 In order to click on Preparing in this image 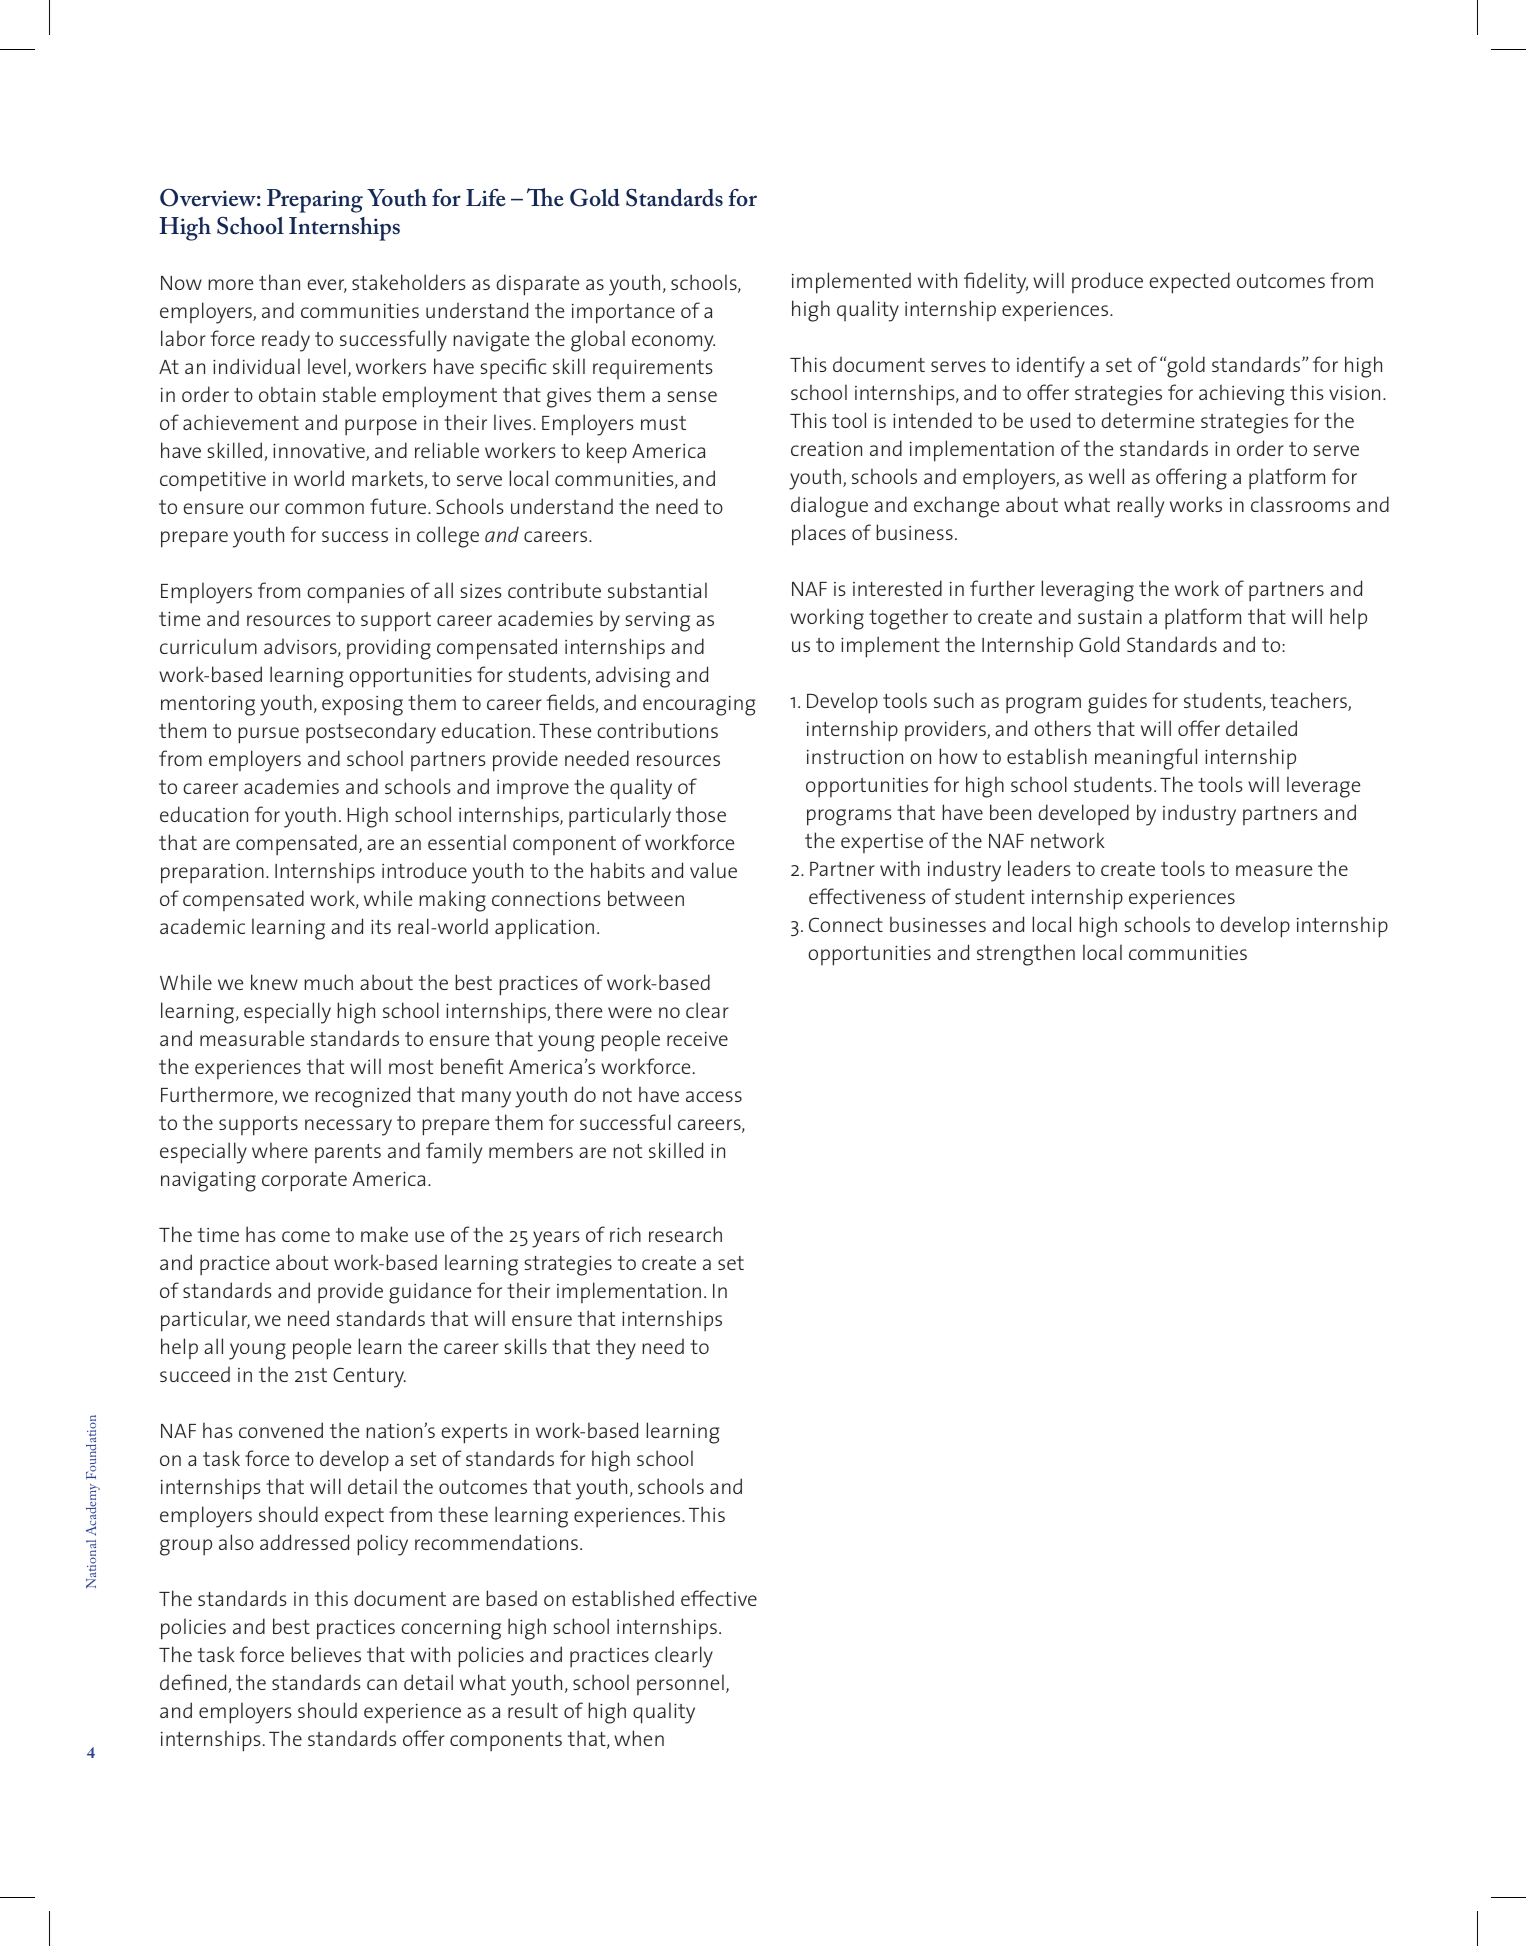, I will do `click(315, 201)`.
